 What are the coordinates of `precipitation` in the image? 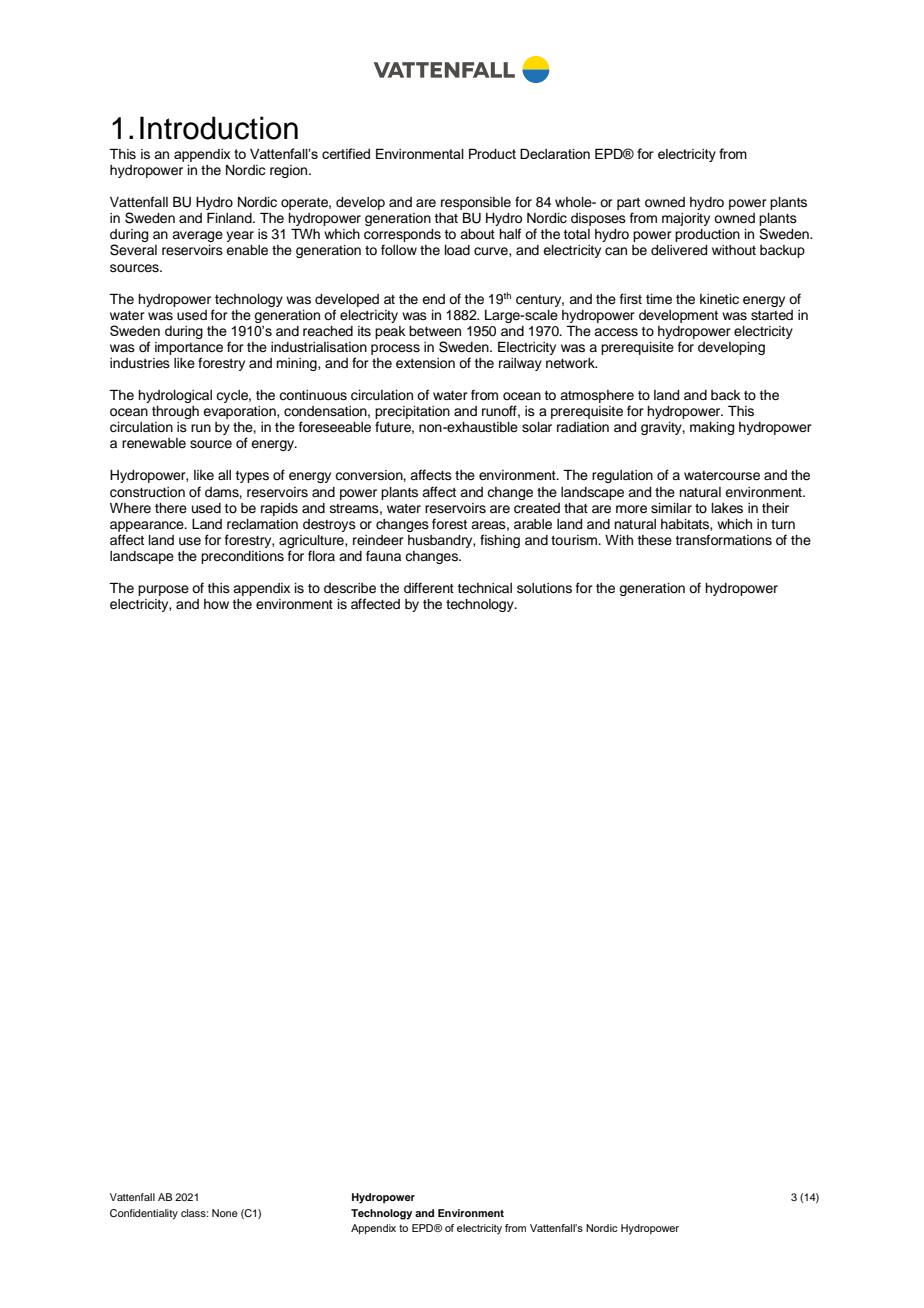 It's located at (412, 414).
